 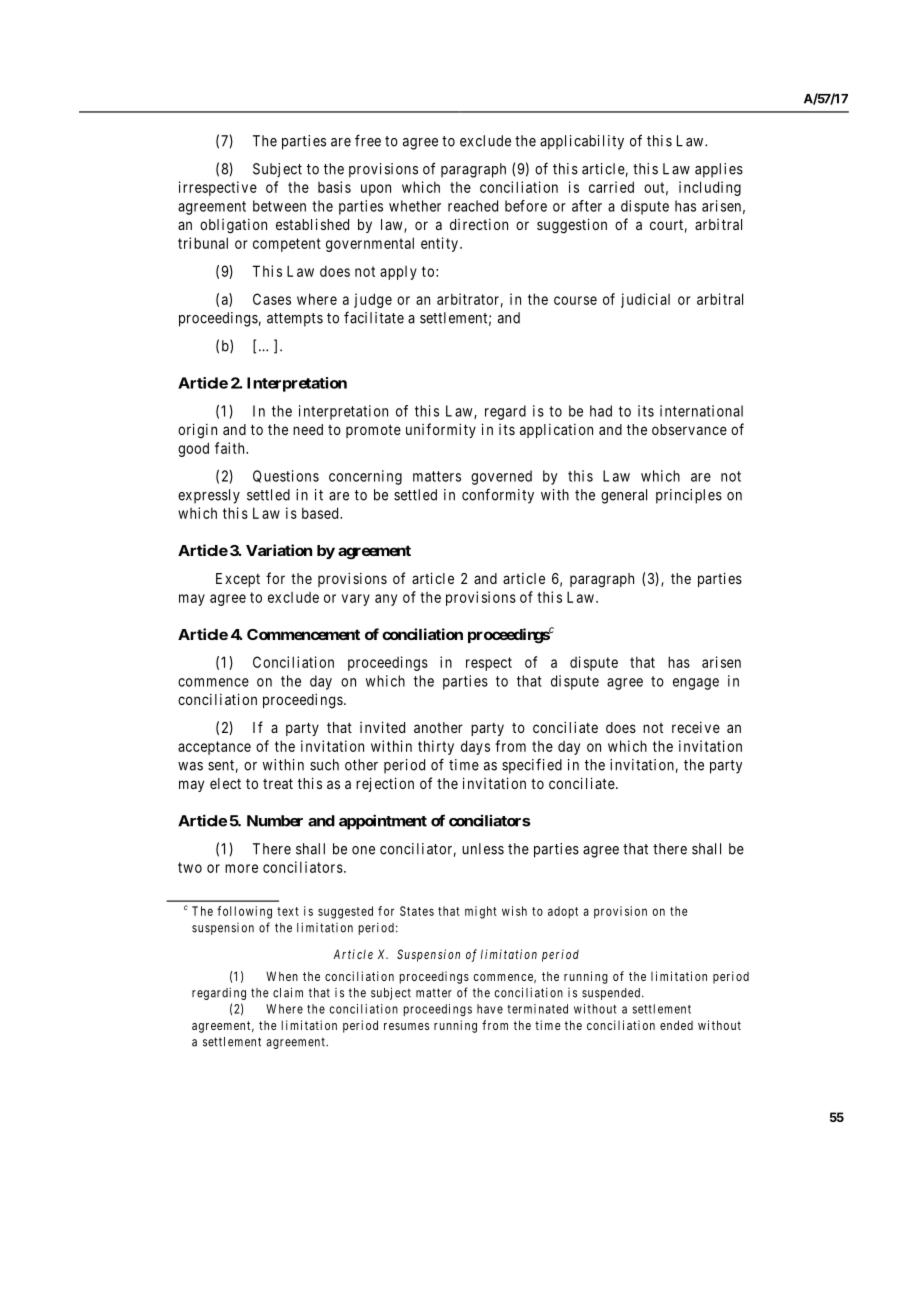 I want to click on reached, so click(x=473, y=206).
